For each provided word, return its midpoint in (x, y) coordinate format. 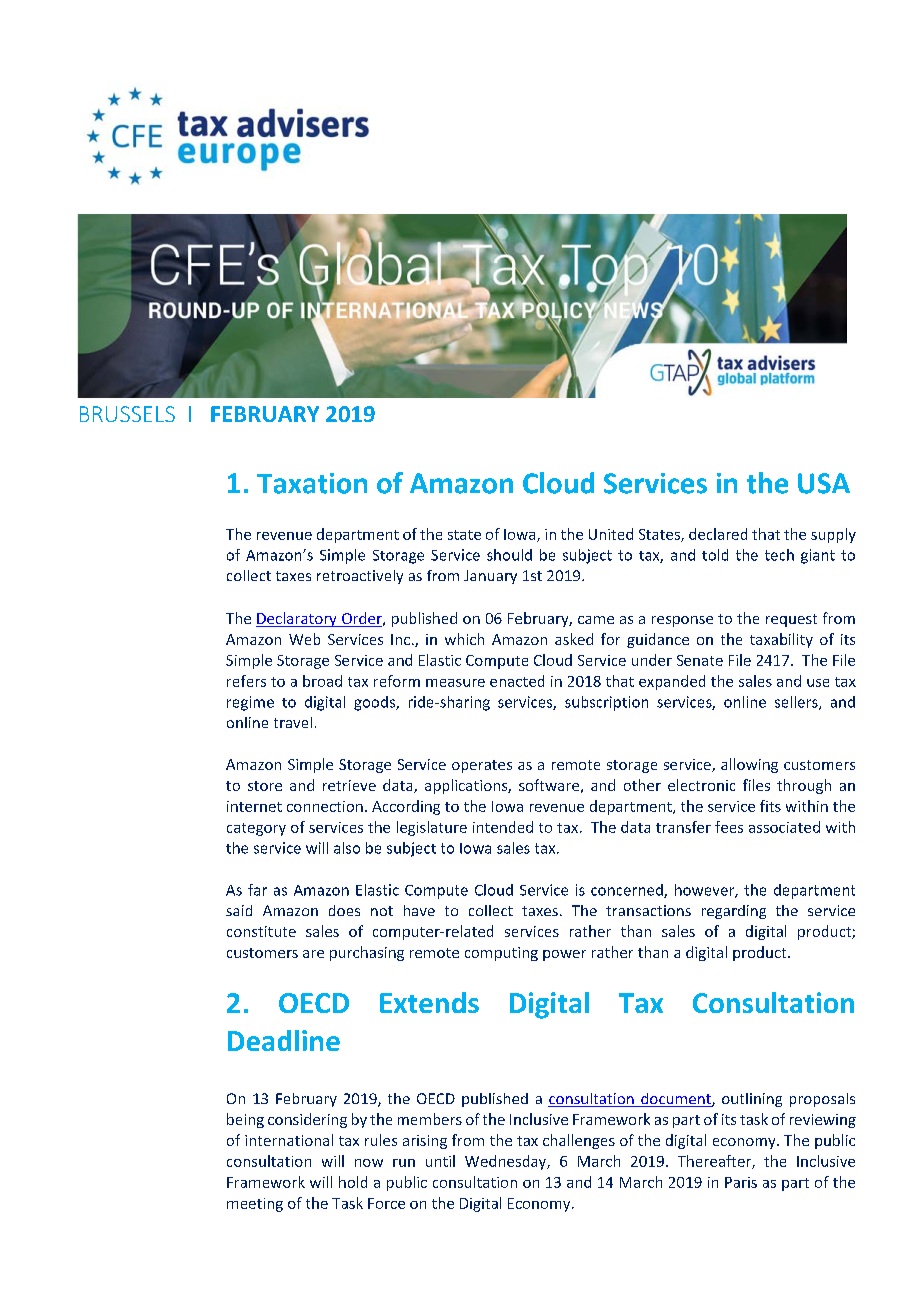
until (440, 1161)
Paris (741, 1182)
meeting (255, 1205)
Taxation (312, 483)
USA (824, 483)
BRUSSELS (127, 414)
